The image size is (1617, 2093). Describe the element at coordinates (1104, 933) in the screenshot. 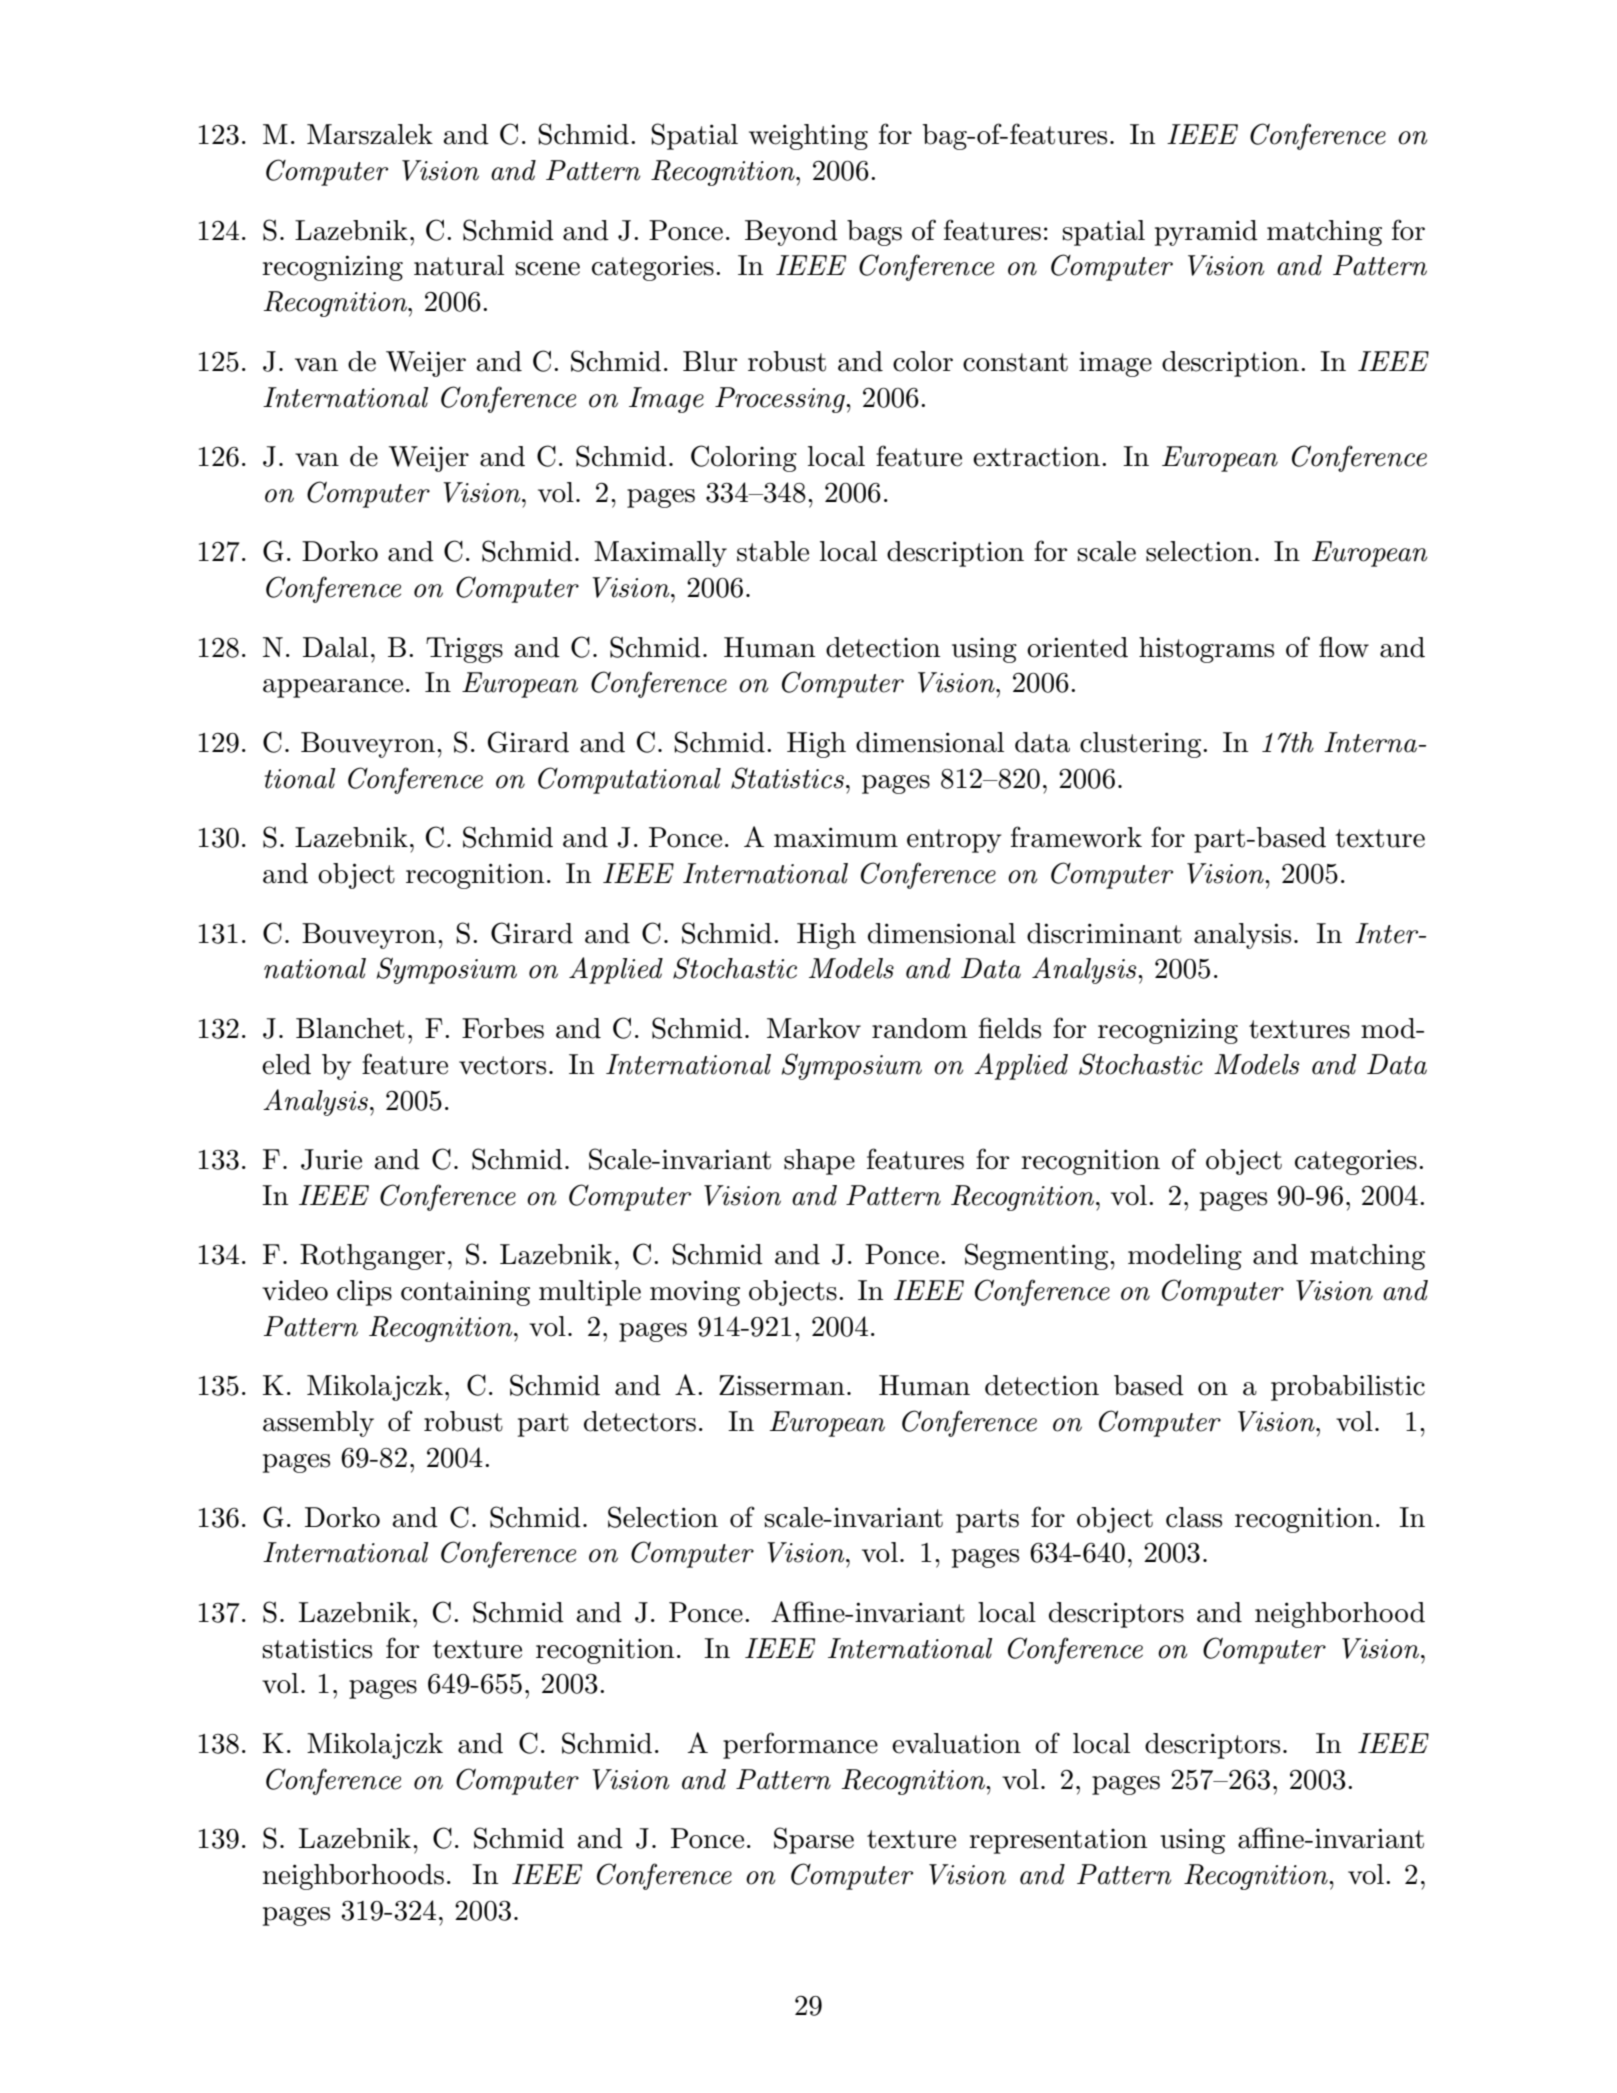

I see `discriminant` at that location.
